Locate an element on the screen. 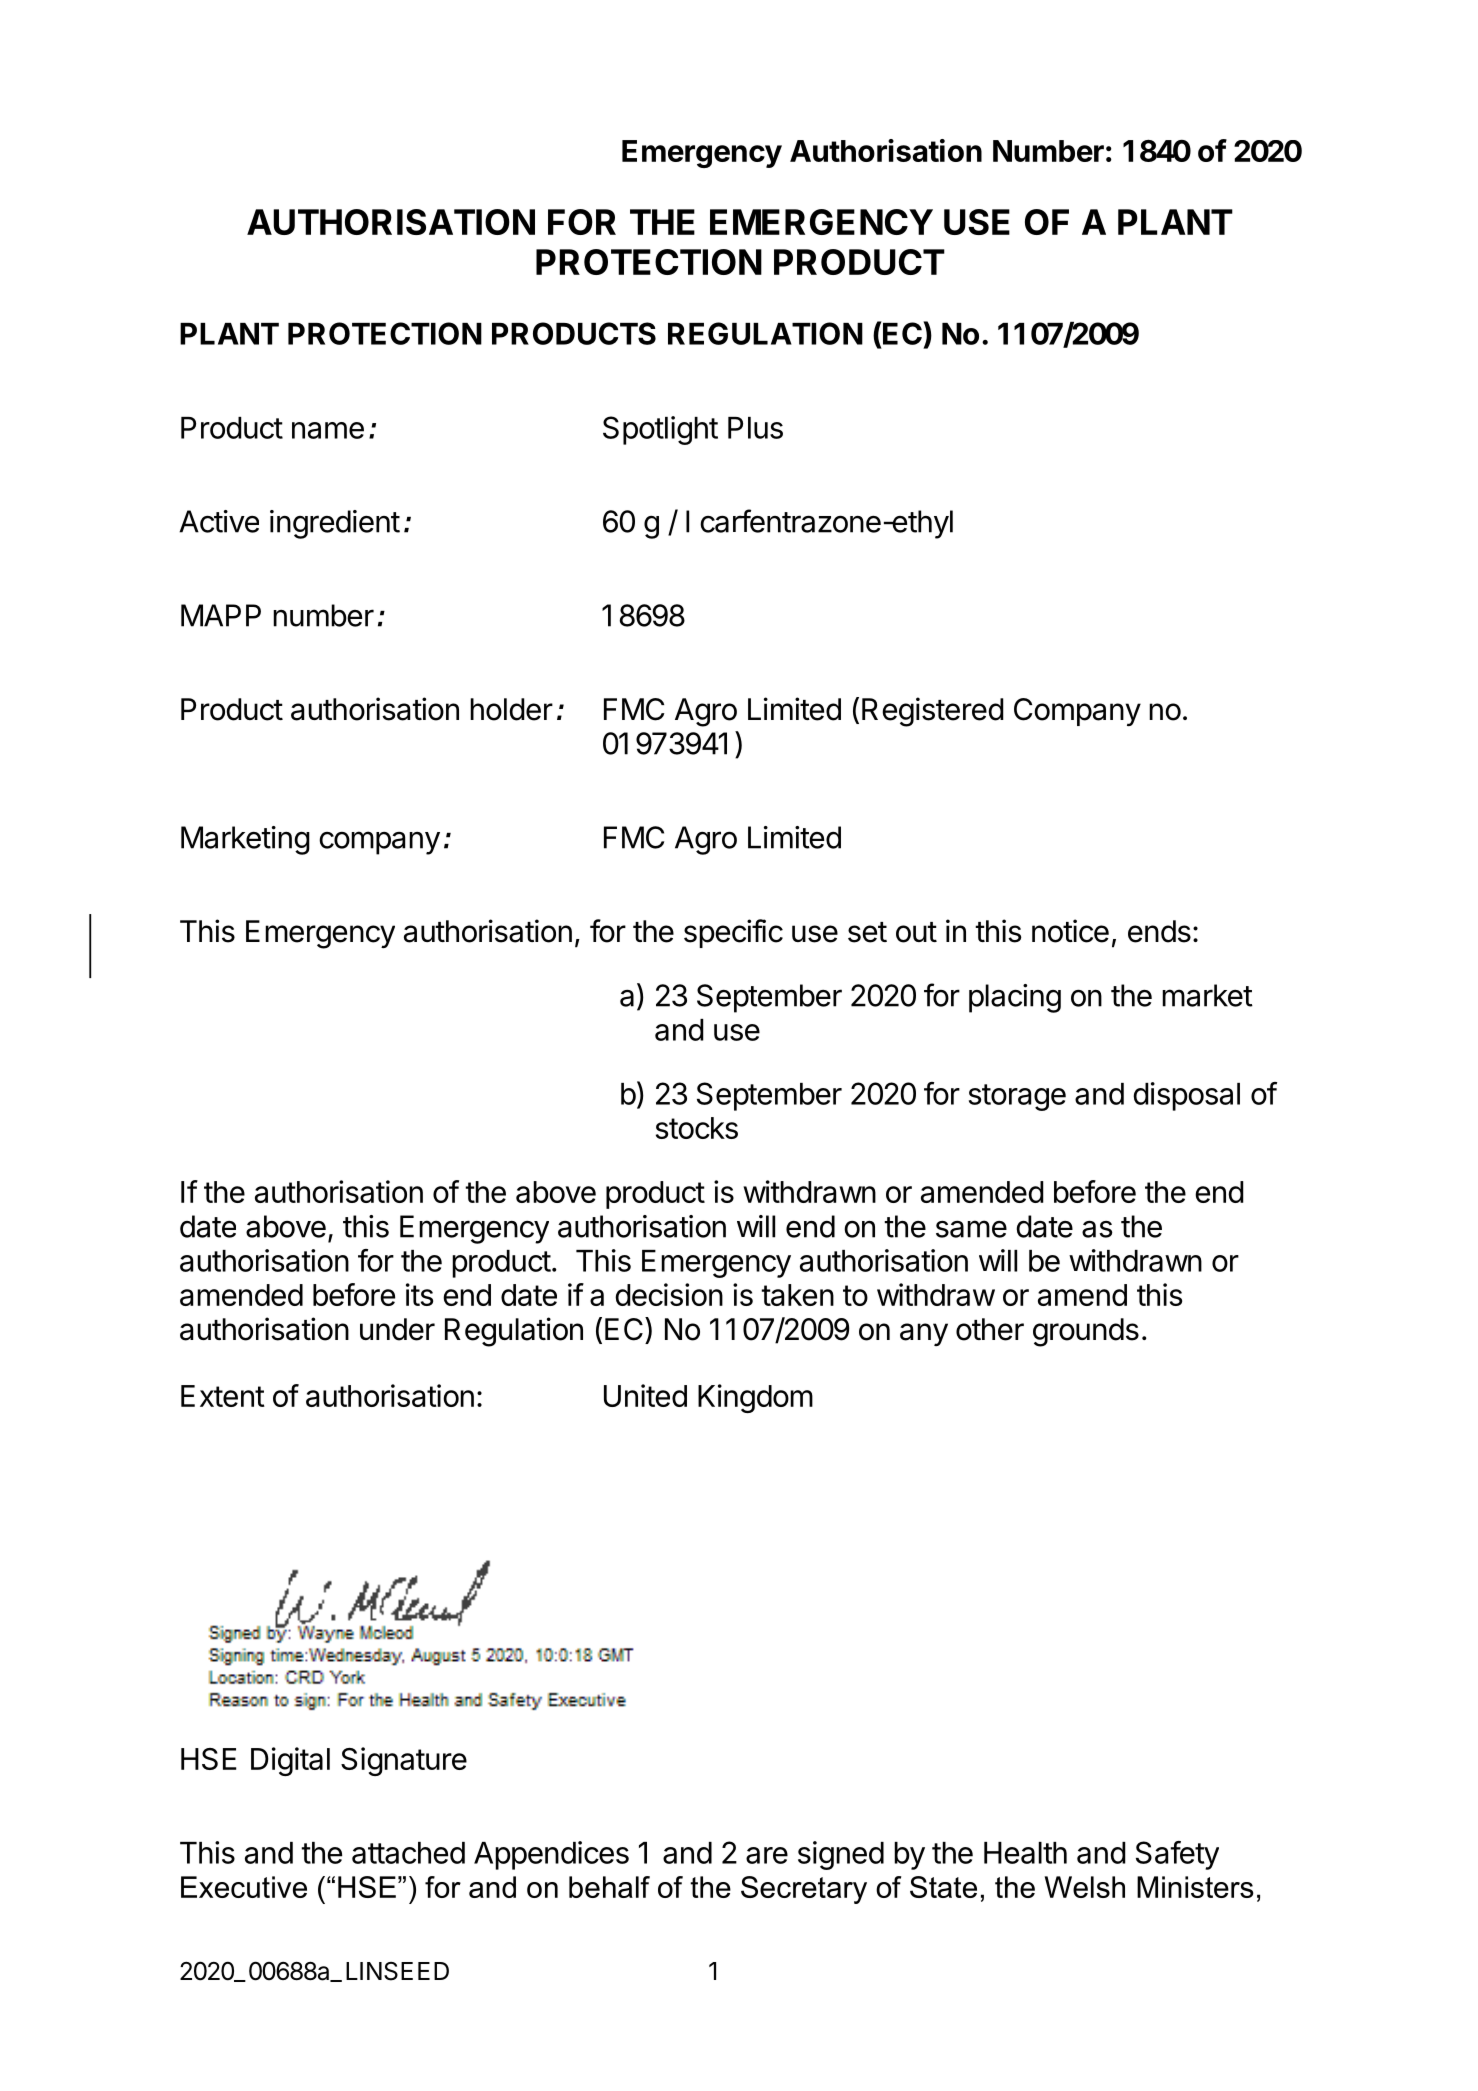 Image resolution: width=1478 pixels, height=2091 pixels. name is located at coordinates (328, 430).
